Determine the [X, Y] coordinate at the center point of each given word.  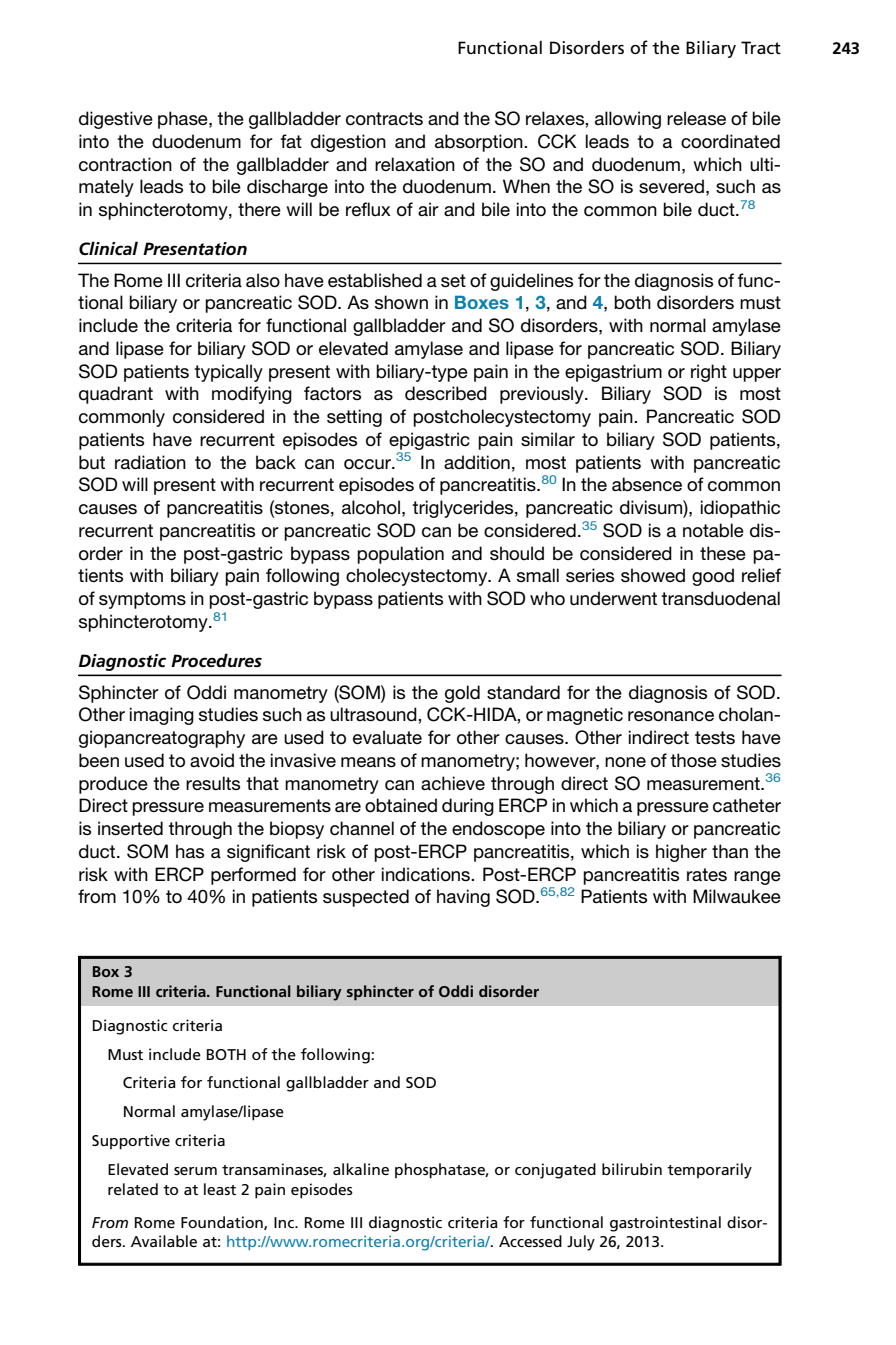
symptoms [142, 600]
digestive [116, 120]
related [133, 1189]
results [213, 783]
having [463, 898]
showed [653, 575]
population [400, 555]
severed [671, 186]
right [709, 373]
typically [228, 373]
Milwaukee [737, 896]
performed [253, 876]
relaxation [415, 164]
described [446, 393]
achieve [453, 783]
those [693, 760]
